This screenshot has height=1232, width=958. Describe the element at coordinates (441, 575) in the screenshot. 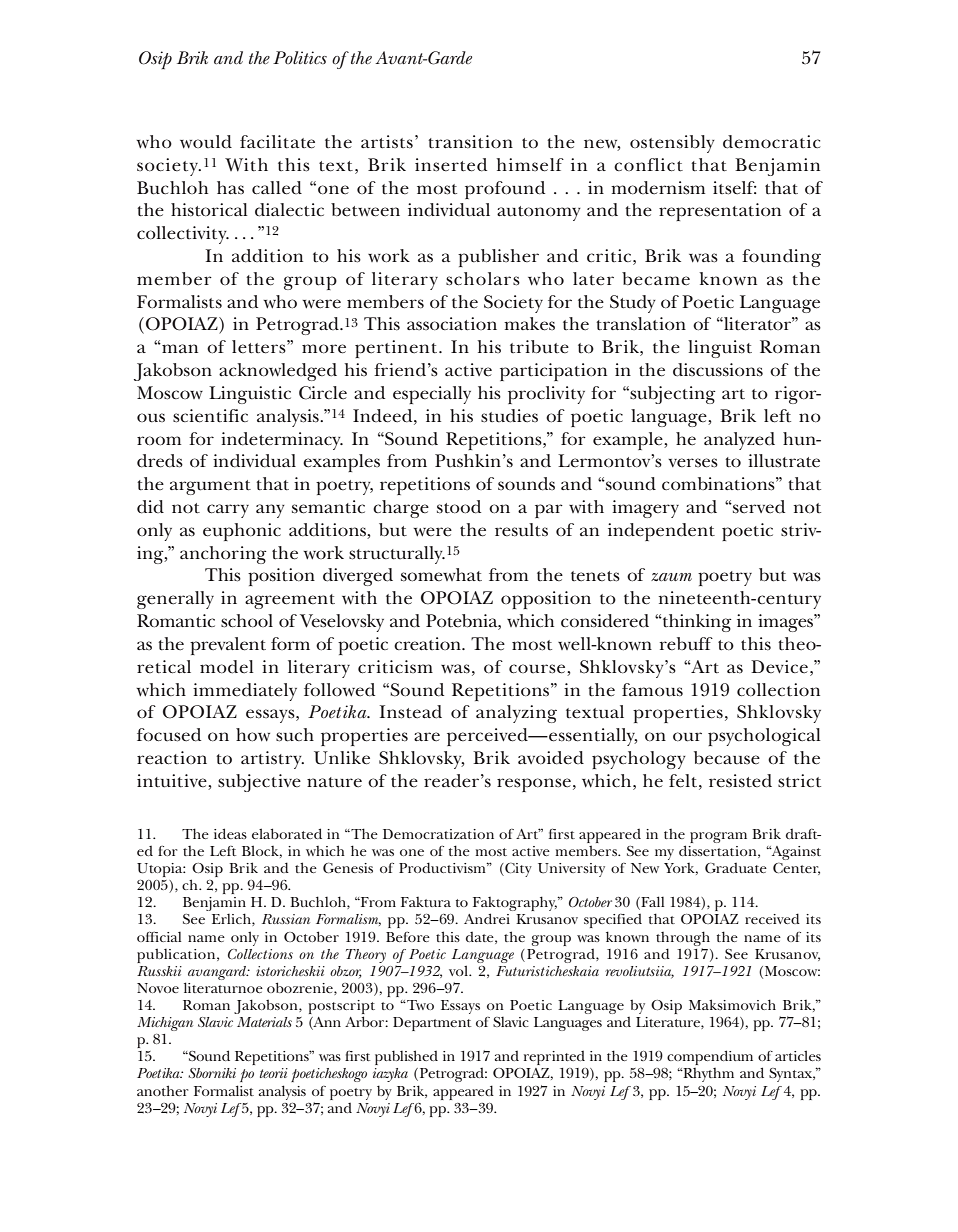

I see `somewhat` at that location.
